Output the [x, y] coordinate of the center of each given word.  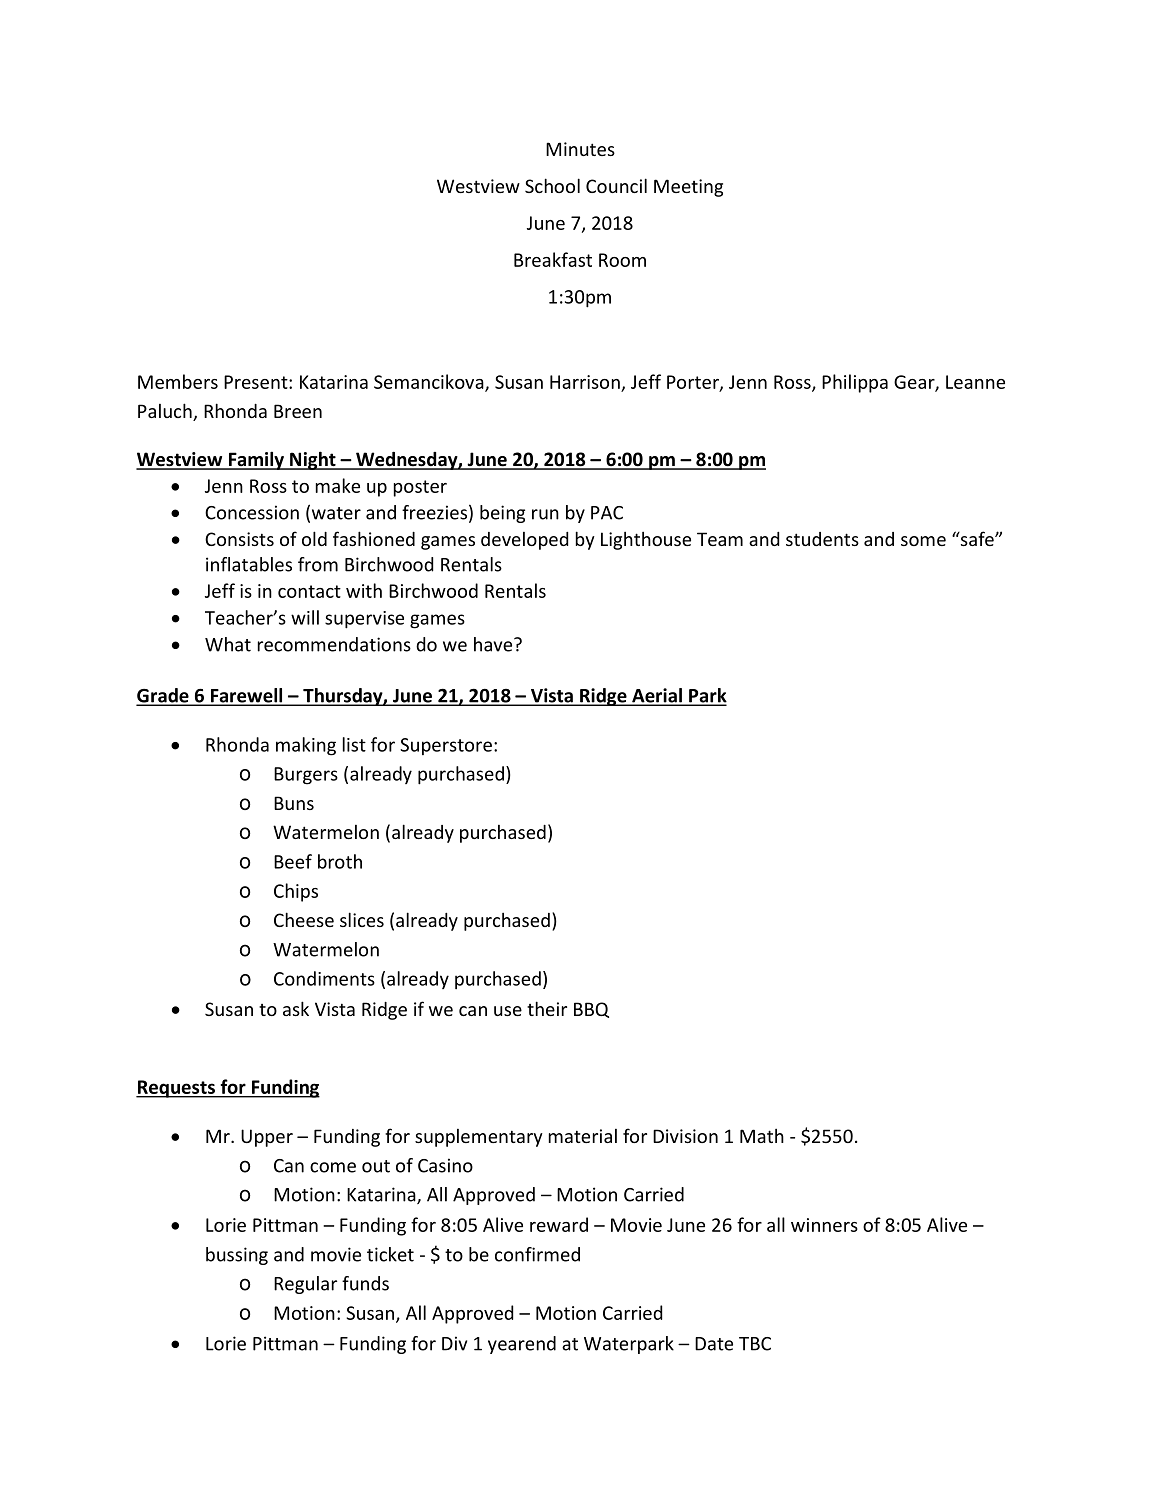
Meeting [688, 188]
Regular [305, 1285]
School [552, 185]
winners [824, 1225]
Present [257, 382]
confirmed [537, 1254]
